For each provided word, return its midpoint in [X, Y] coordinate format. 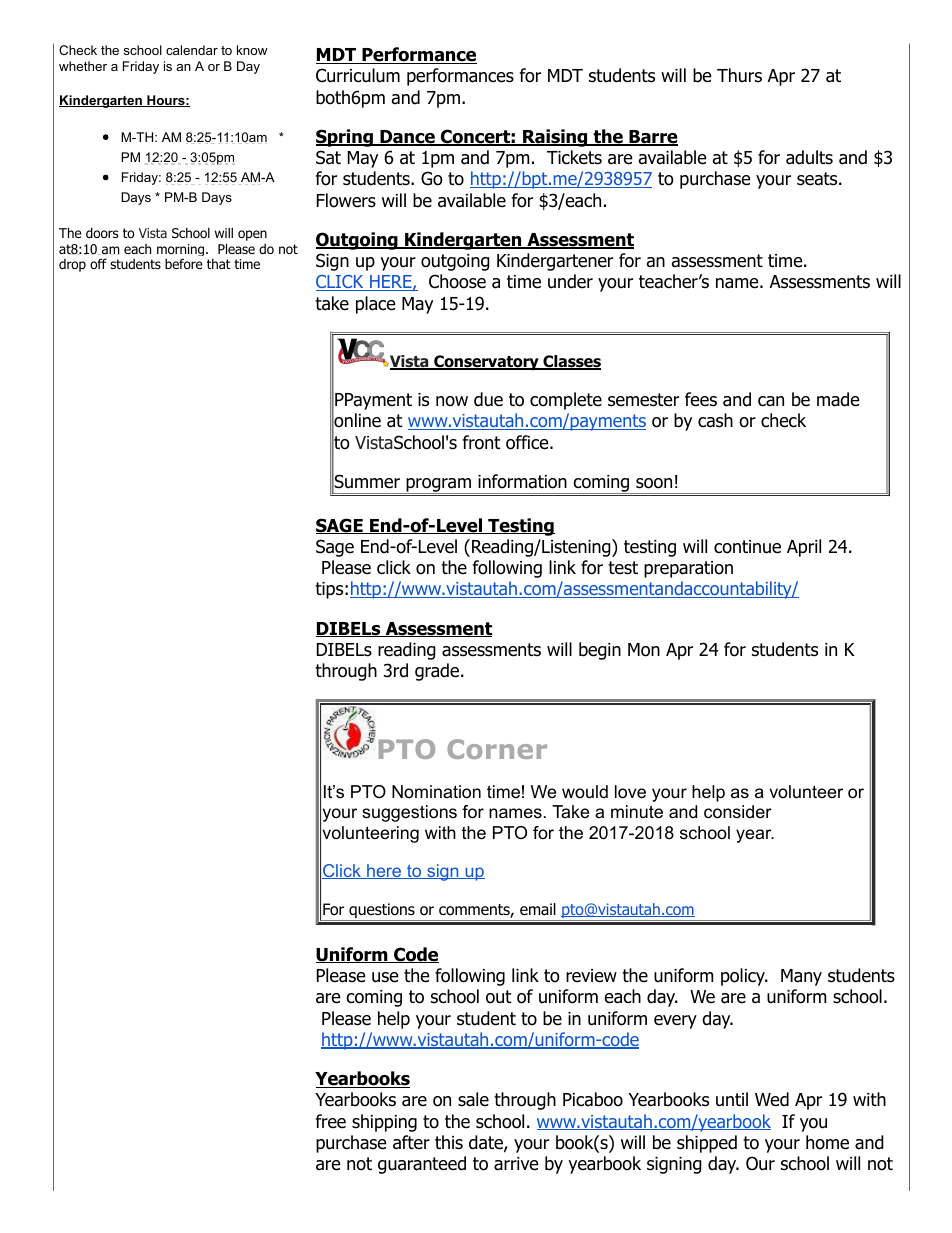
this [449, 1142]
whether [83, 66]
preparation [688, 569]
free [330, 1121]
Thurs [739, 75]
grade [438, 672]
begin [600, 651]
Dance [407, 138]
